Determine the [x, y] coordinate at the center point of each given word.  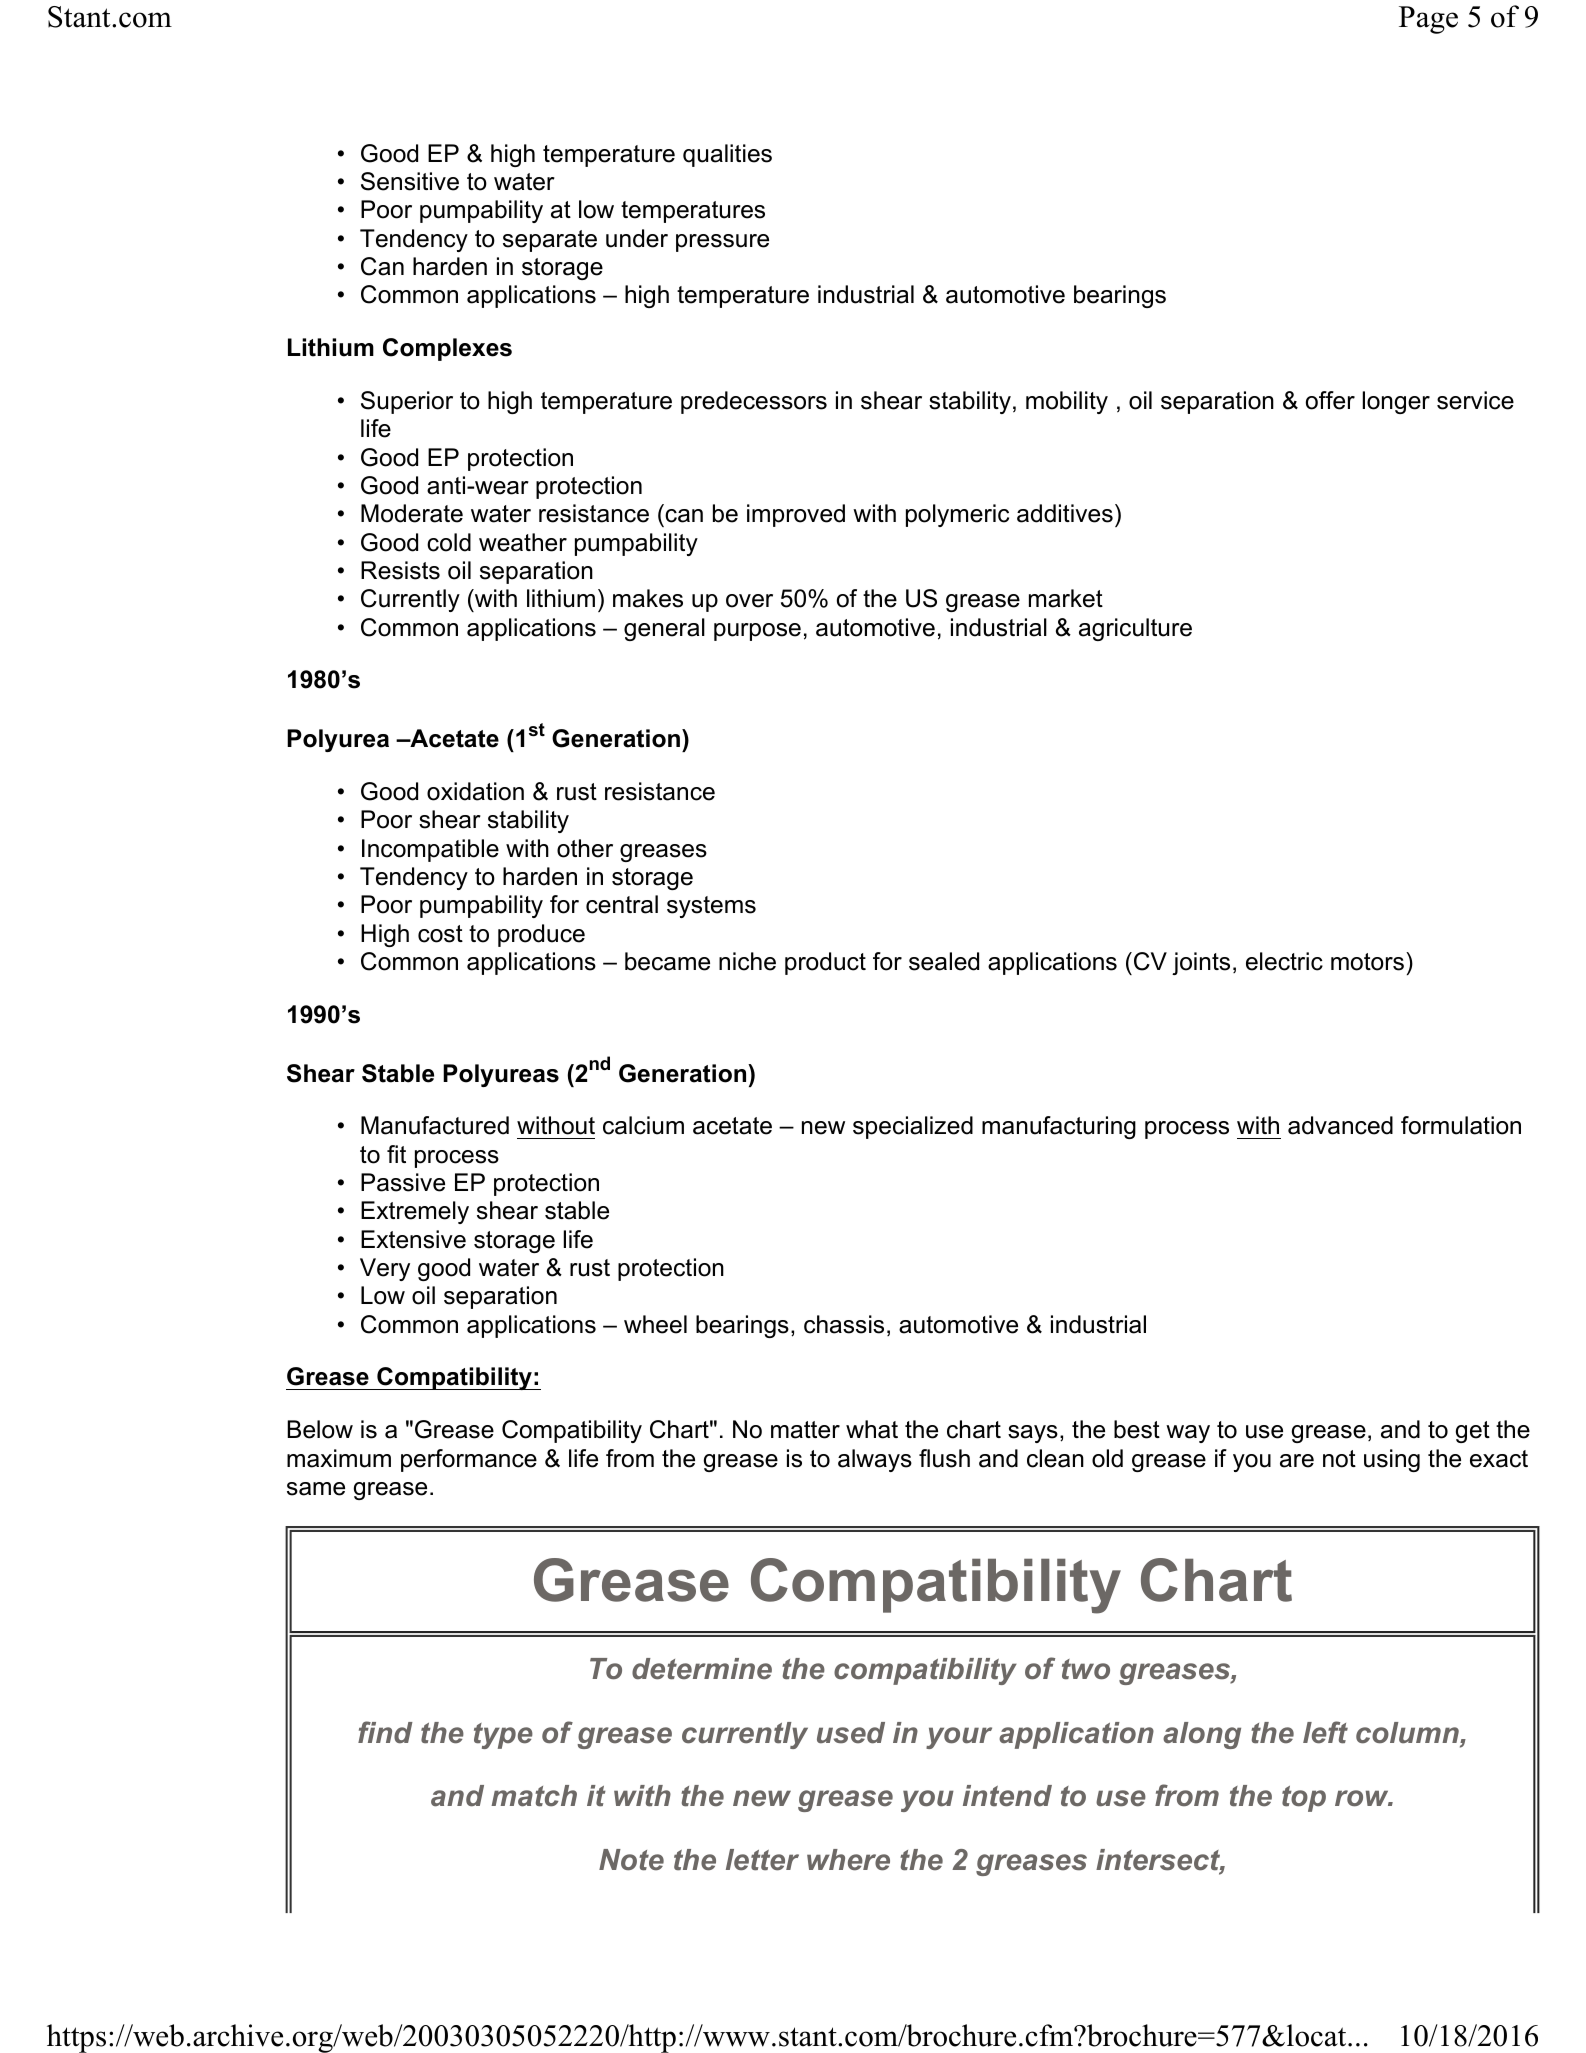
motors [1367, 962]
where [848, 1860]
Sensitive [410, 181]
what [872, 1429]
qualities [727, 155]
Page [1428, 20]
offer [1330, 400]
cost [440, 934]
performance [469, 1460]
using [1392, 1460]
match [534, 1796]
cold [449, 542]
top [1304, 1799]
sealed [944, 961]
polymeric [957, 515]
